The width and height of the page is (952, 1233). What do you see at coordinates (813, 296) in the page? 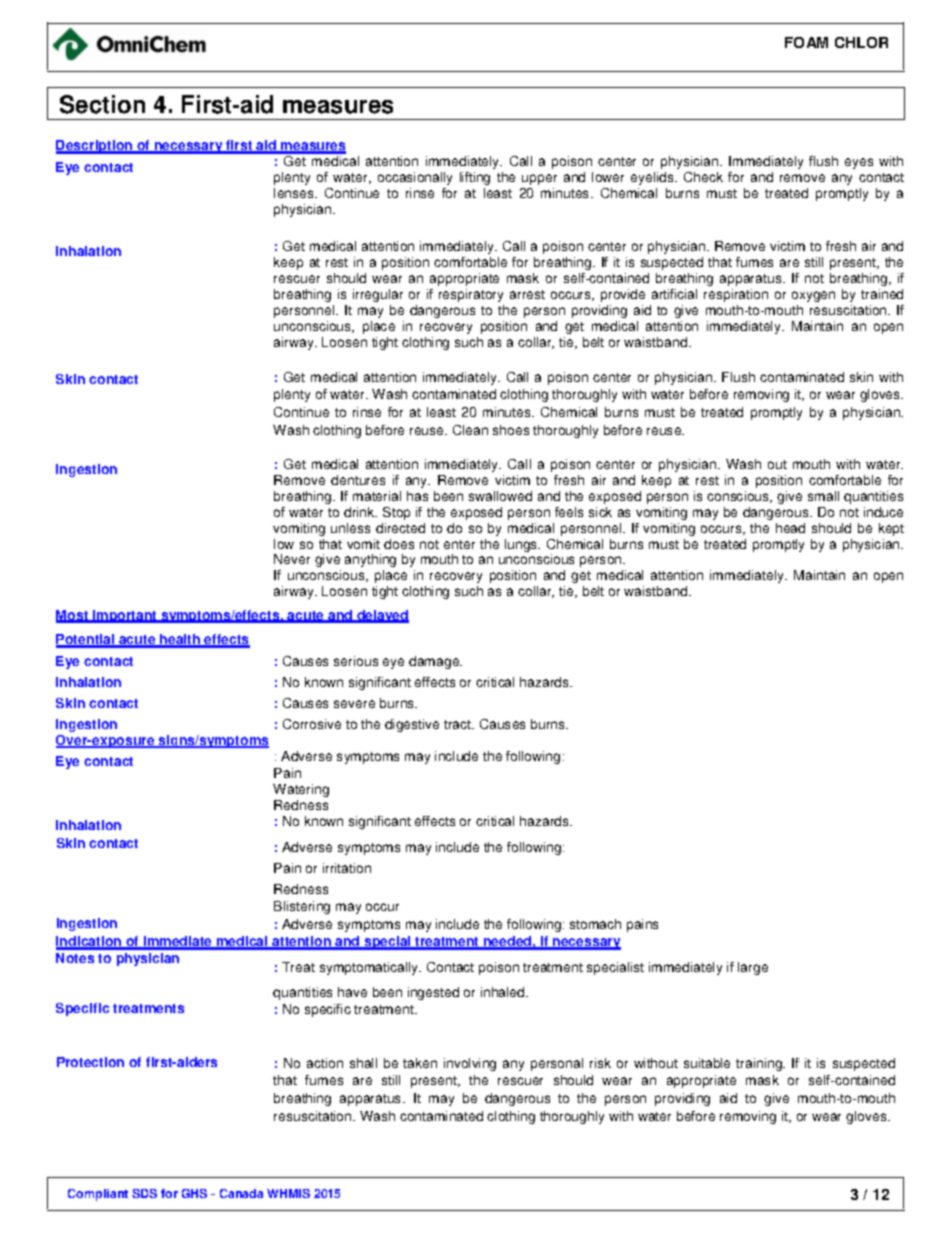
I see `oxygen` at bounding box center [813, 296].
